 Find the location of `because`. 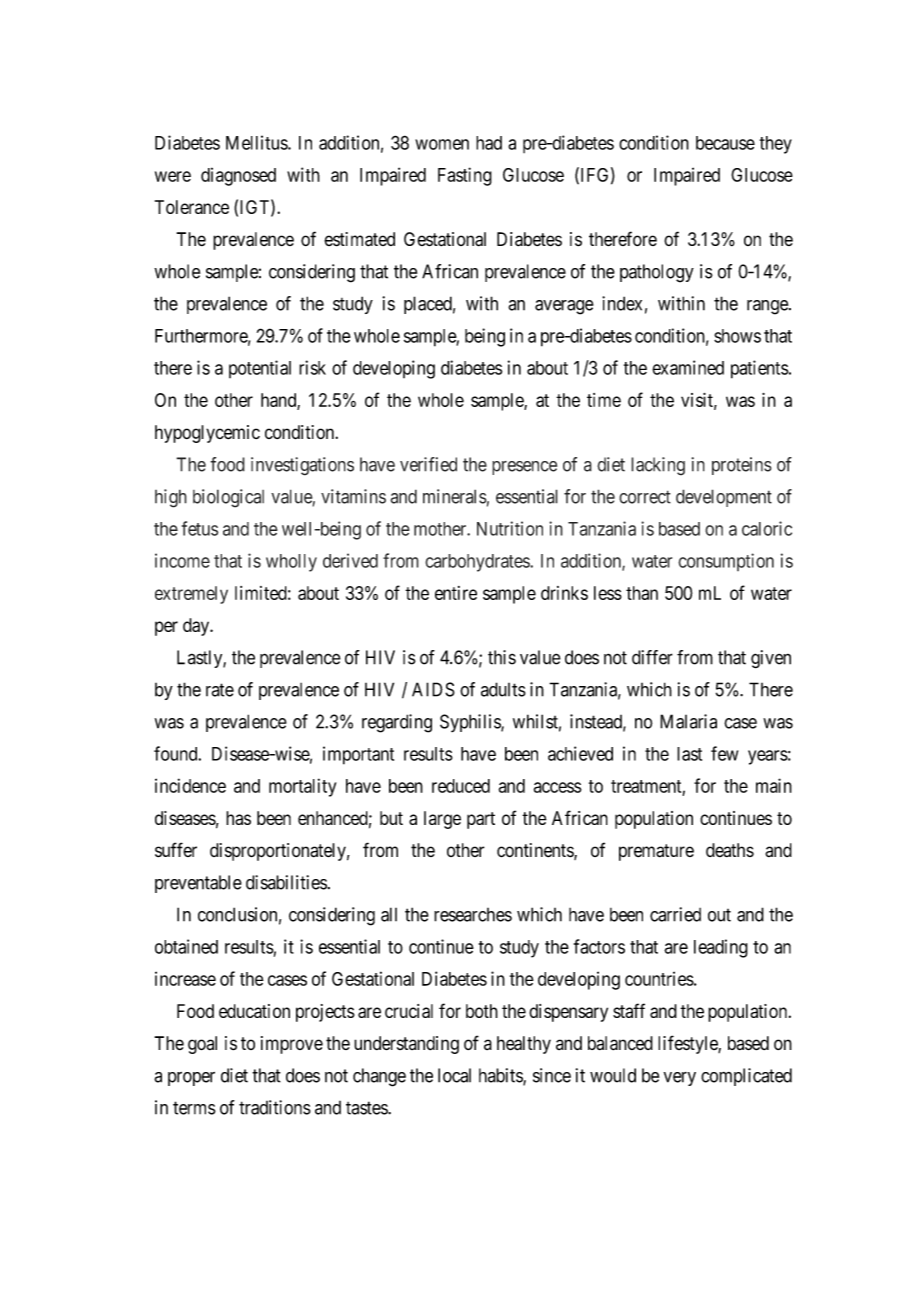

because is located at coordinates (725, 143).
